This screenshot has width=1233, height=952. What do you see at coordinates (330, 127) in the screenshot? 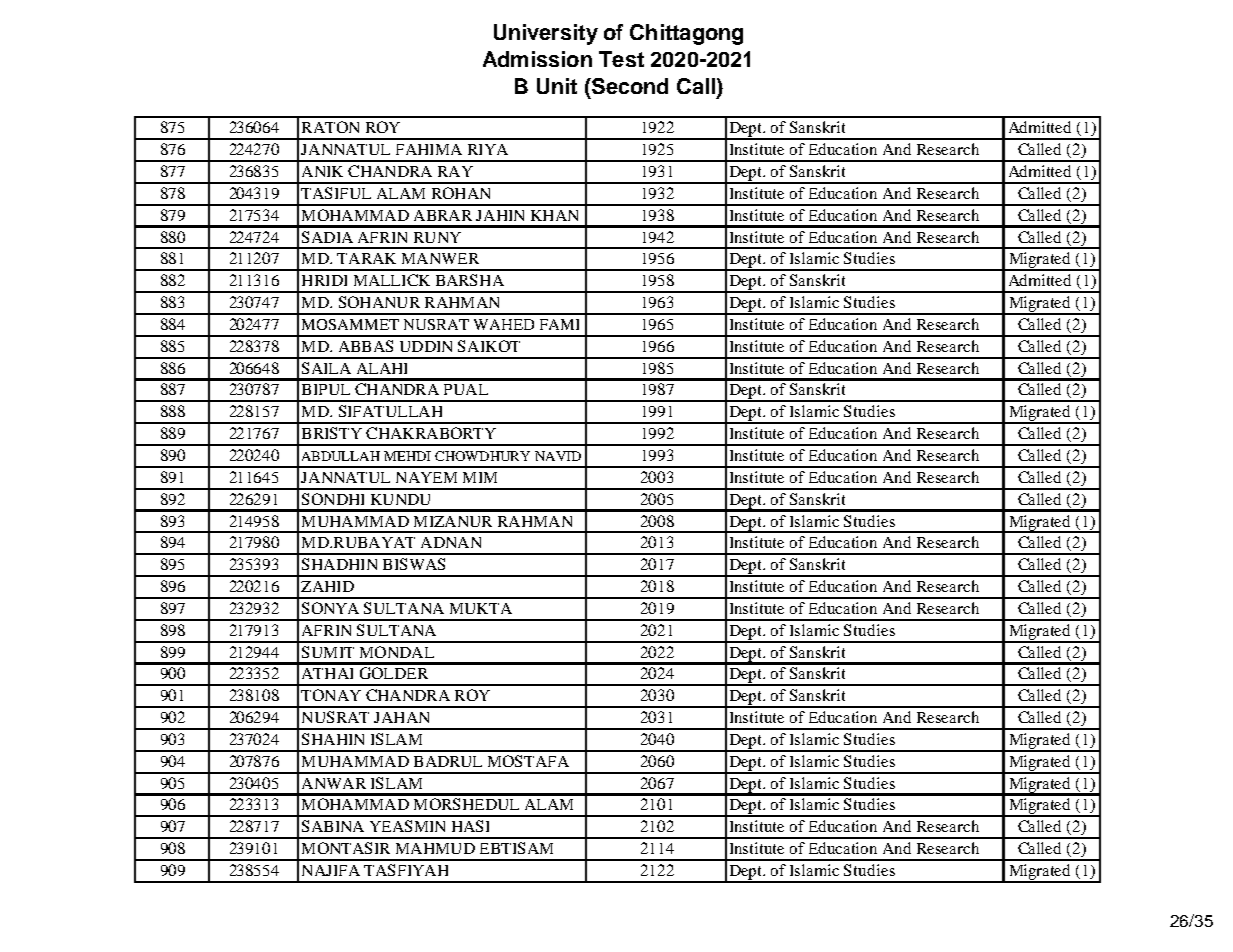
I see `RATON` at bounding box center [330, 127].
